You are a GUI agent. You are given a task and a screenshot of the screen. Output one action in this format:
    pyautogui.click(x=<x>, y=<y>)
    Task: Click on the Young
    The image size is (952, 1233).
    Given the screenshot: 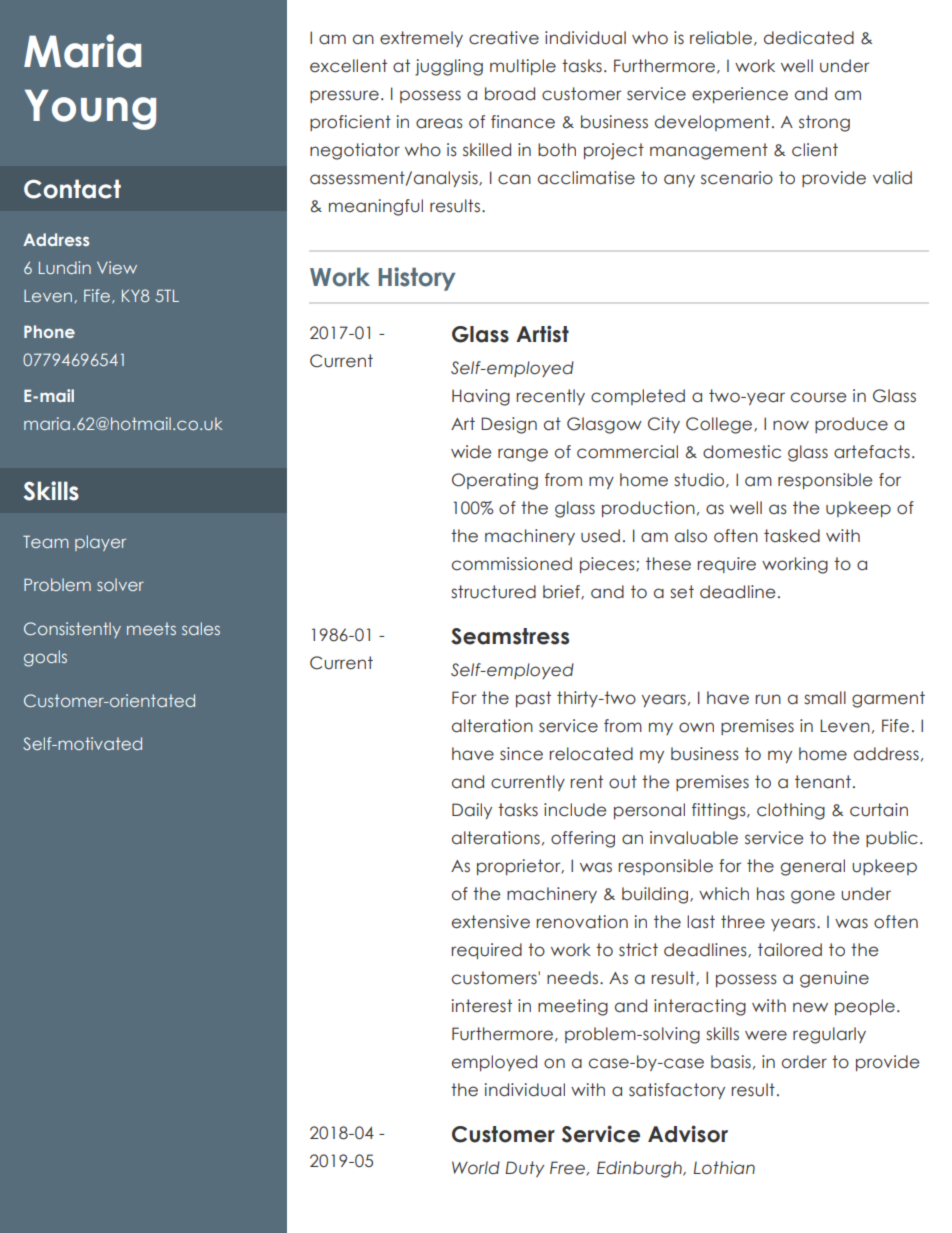 What is the action you would take?
    pyautogui.click(x=90, y=109)
